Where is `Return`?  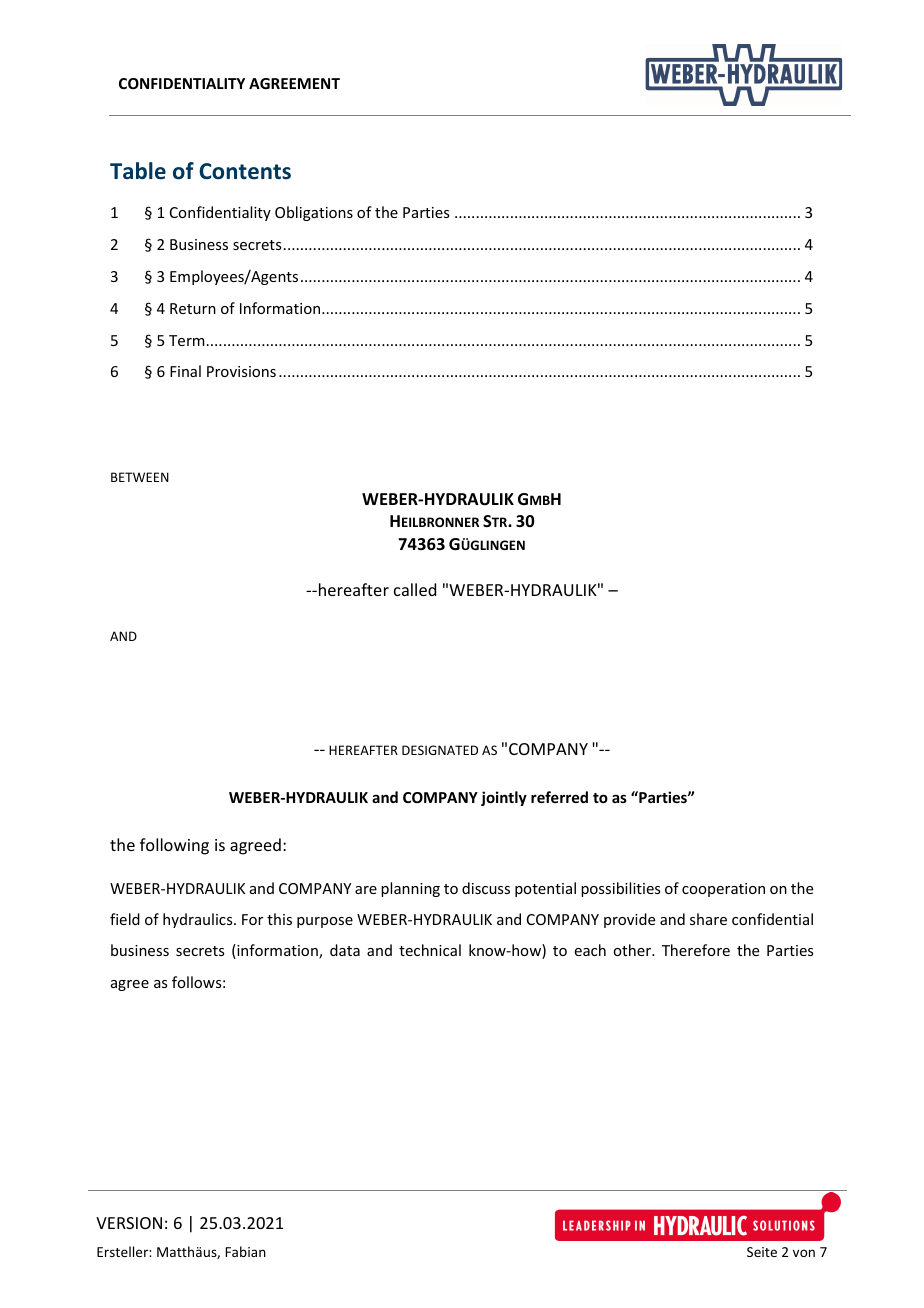 Return is located at coordinates (193, 308).
